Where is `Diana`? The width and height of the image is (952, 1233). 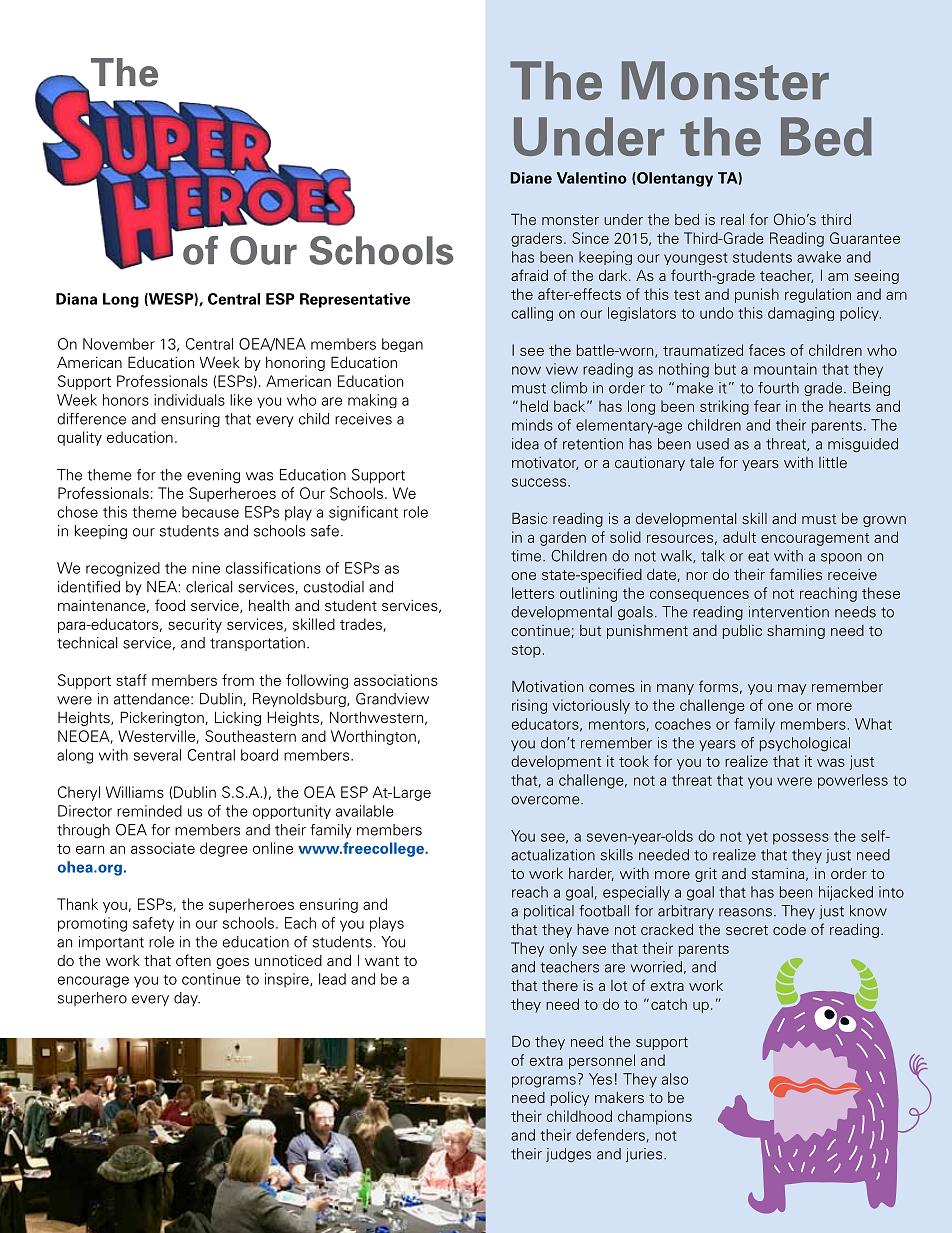
Diana is located at coordinates (76, 299).
